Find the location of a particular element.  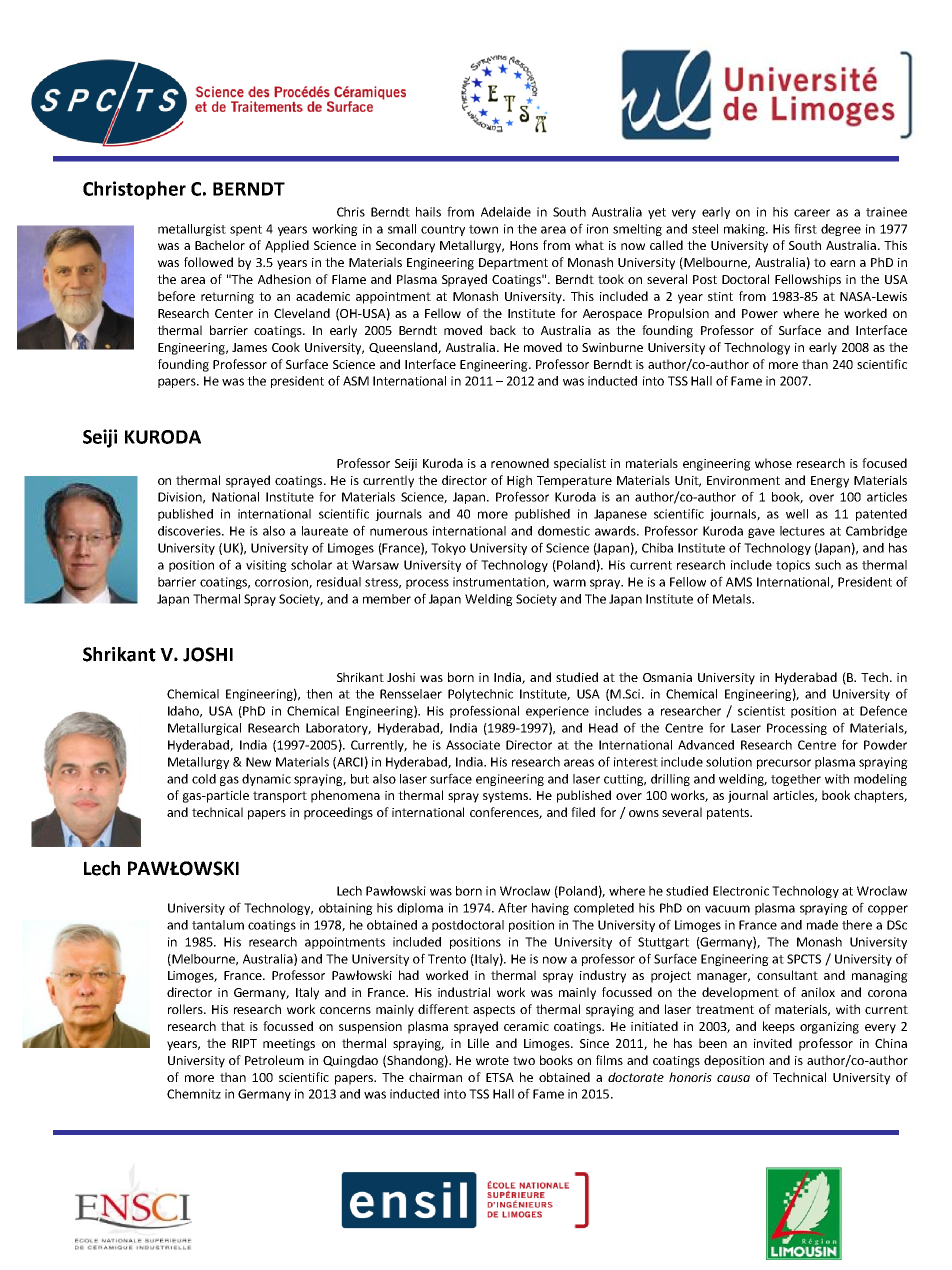

Petroleum is located at coordinates (274, 1060).
